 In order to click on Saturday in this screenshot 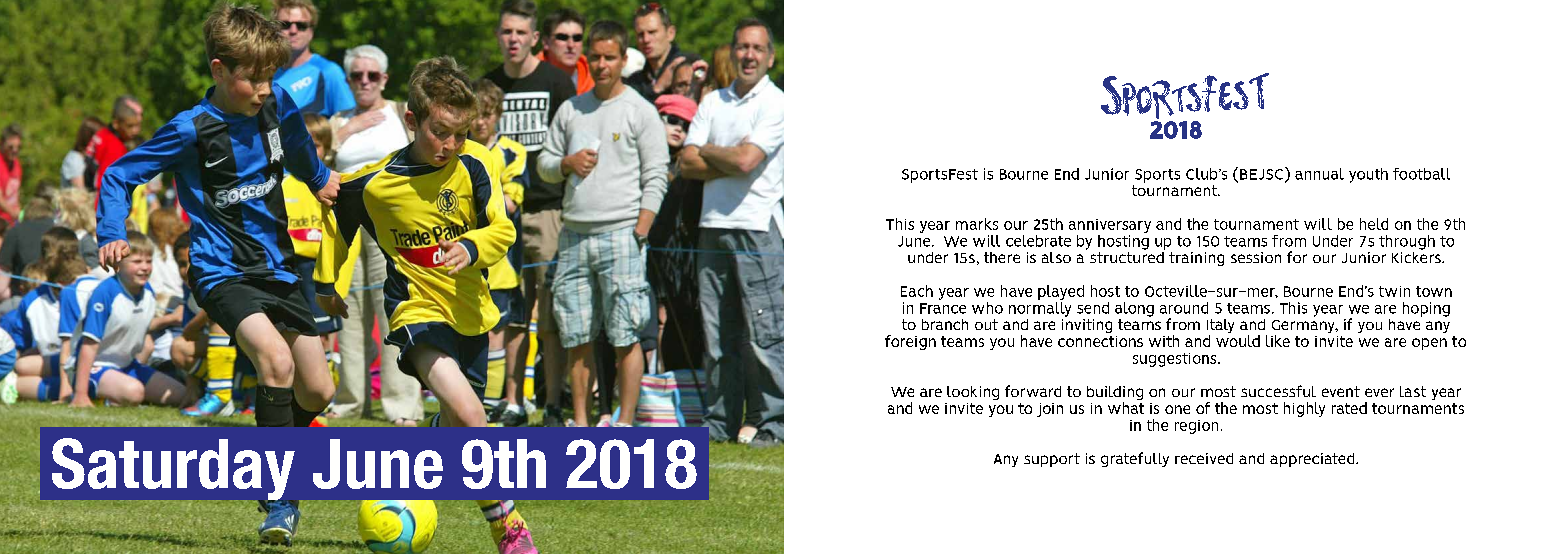, I will do `click(172, 470)`.
